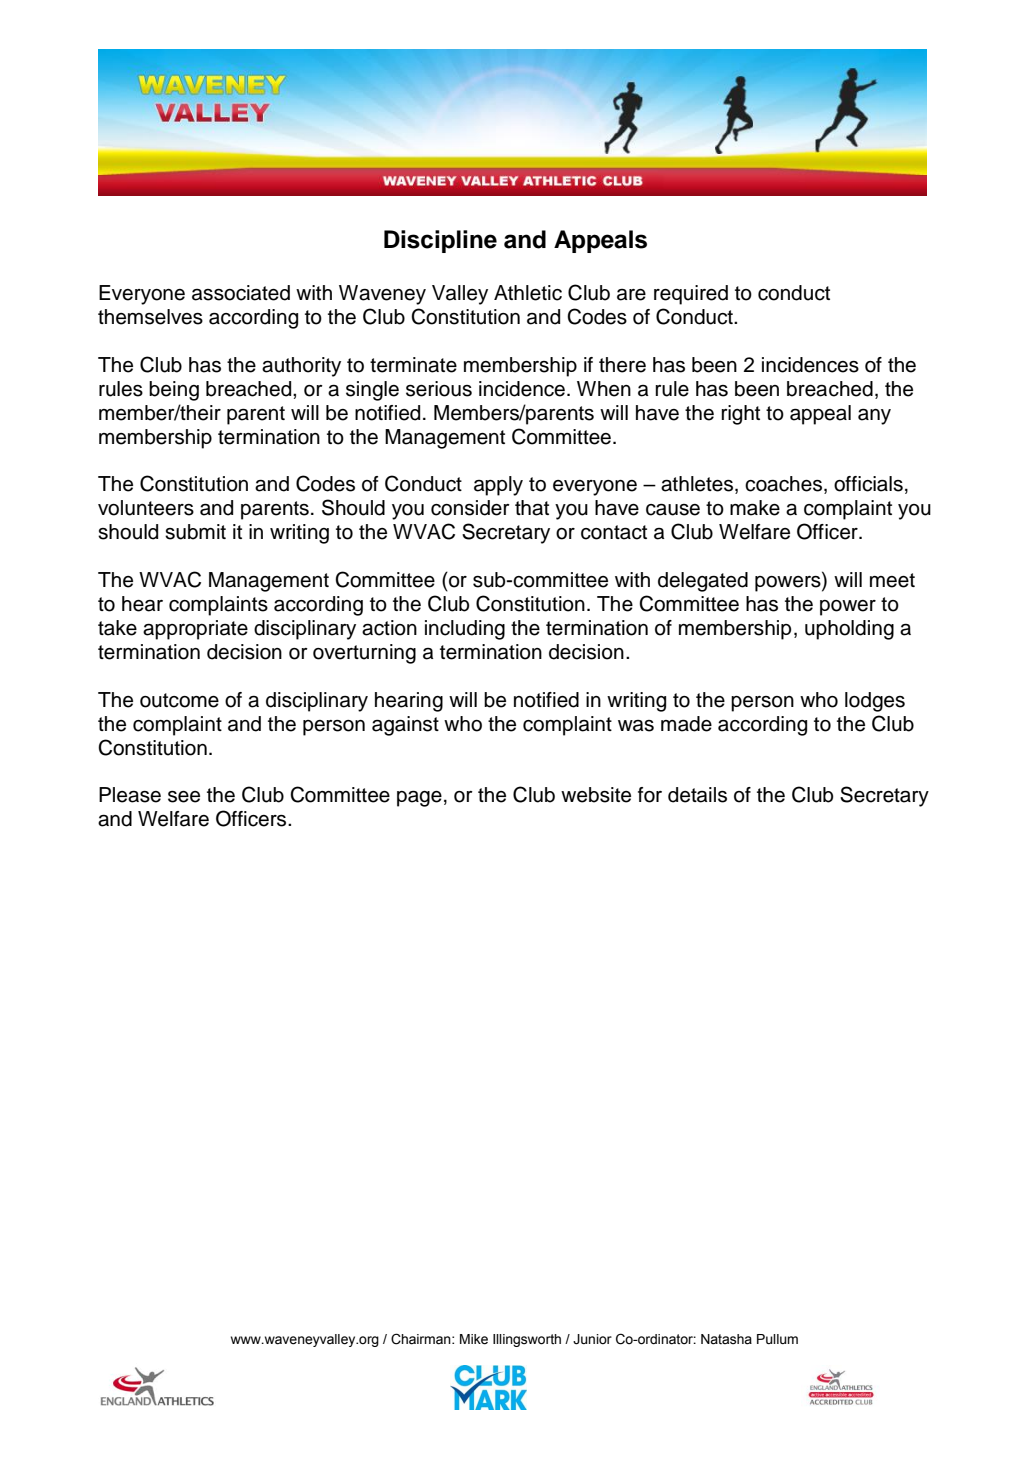 This screenshot has width=1031, height=1459. Describe the element at coordinates (691, 295) in the screenshot. I see `required` at that location.
